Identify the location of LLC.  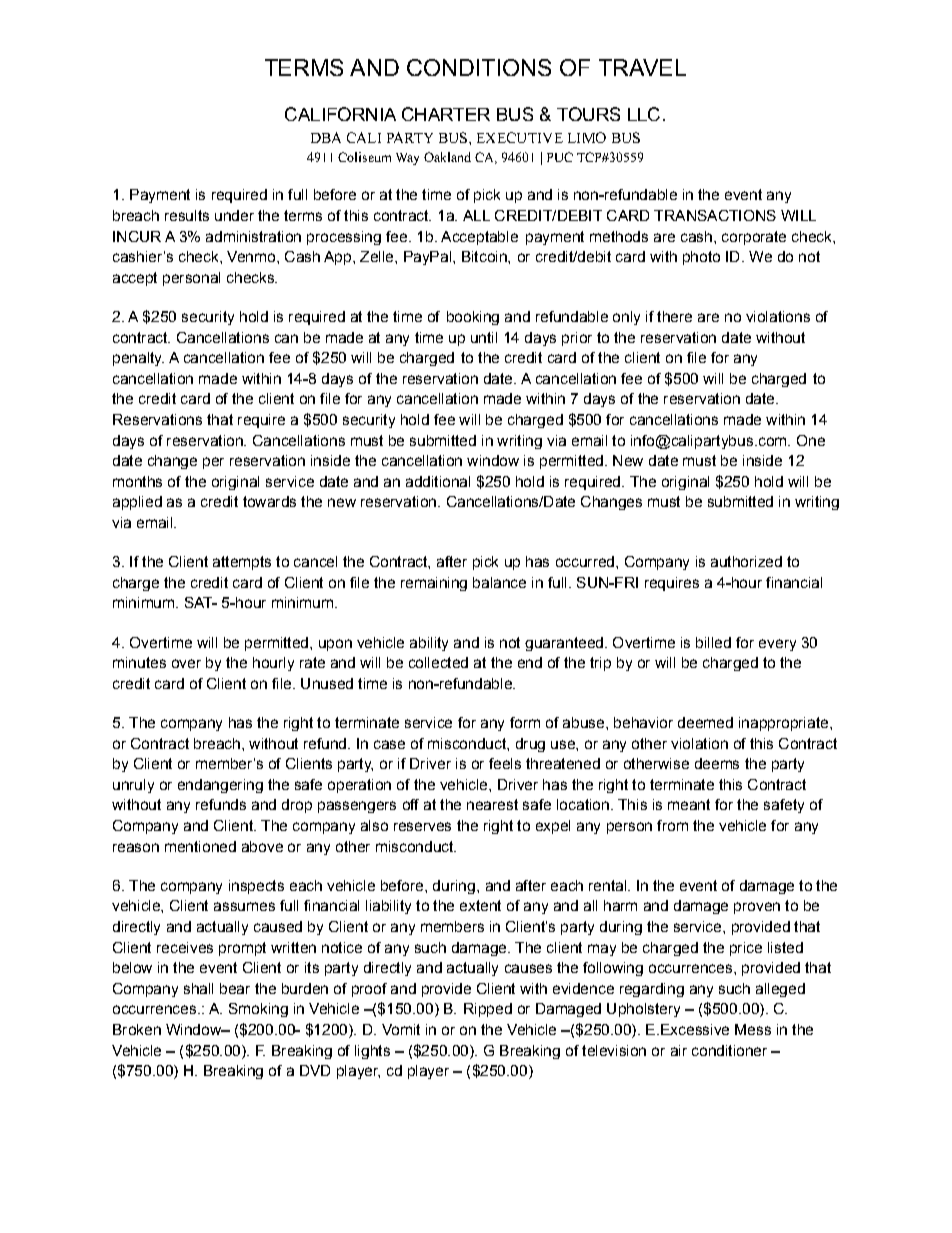
(644, 114).
